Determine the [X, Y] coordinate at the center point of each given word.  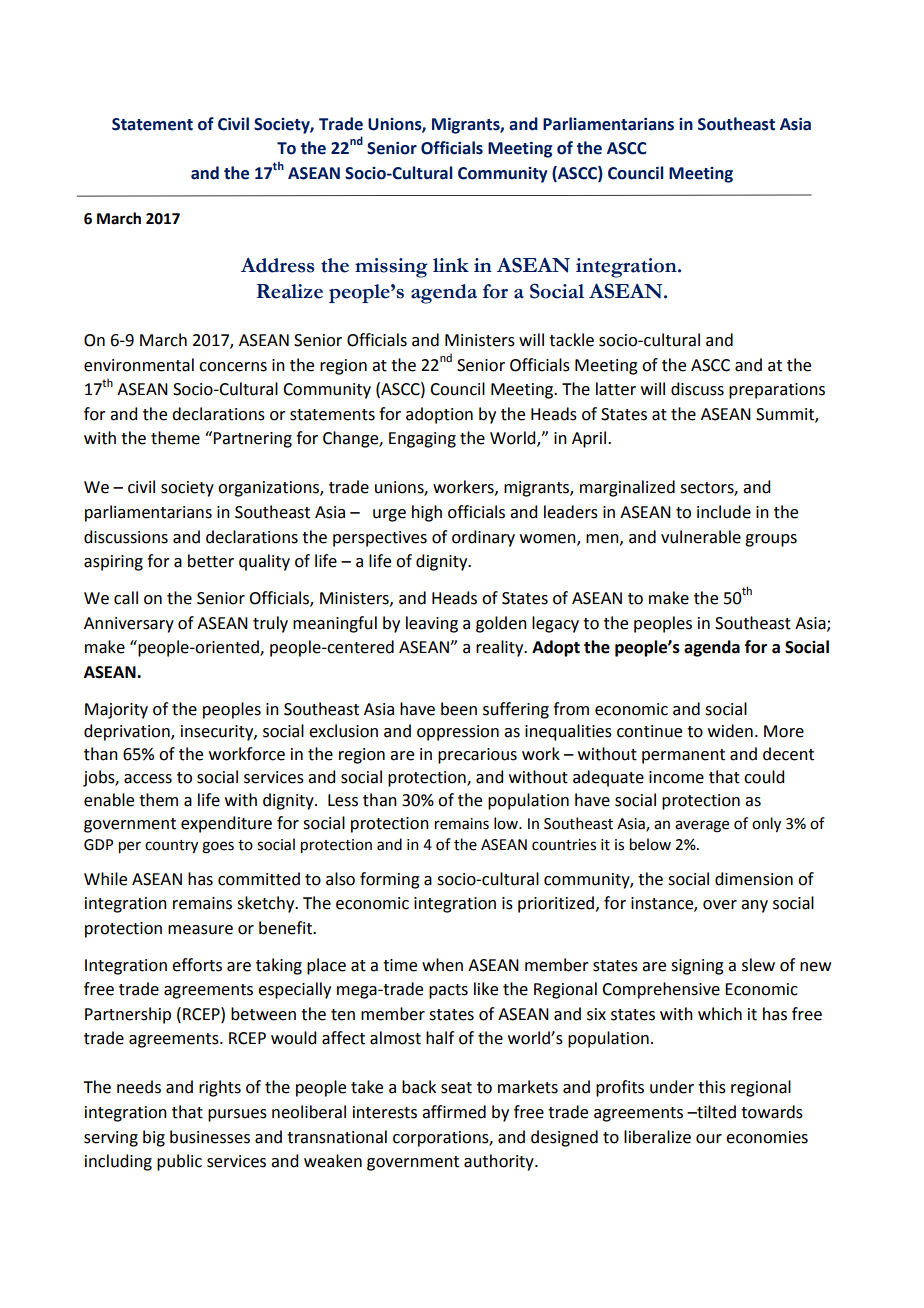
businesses [210, 1137]
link [451, 265]
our [709, 1139]
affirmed [454, 1112]
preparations [777, 391]
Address [278, 265]
